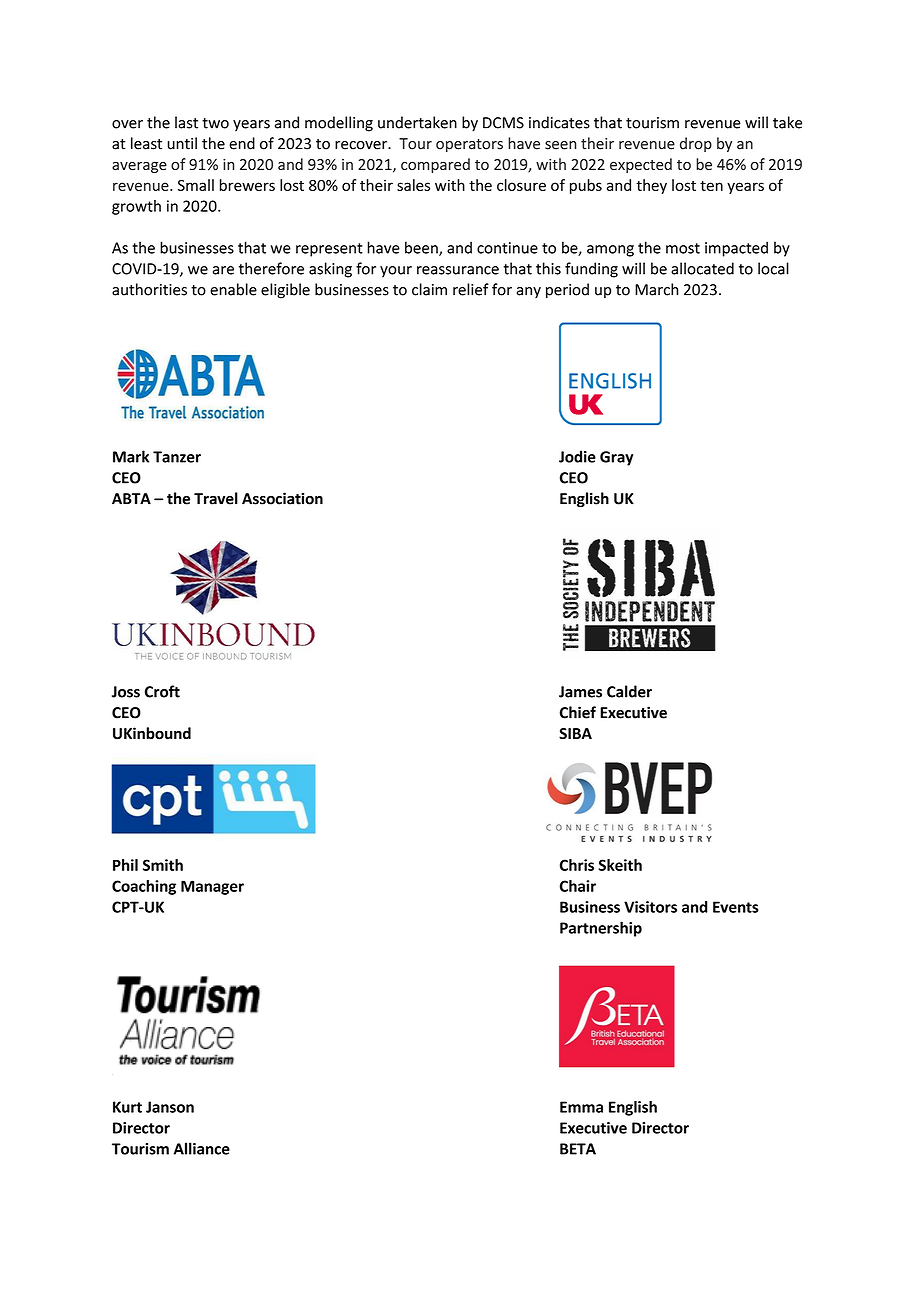 Image resolution: width=924 pixels, height=1309 pixels. I want to click on drop, so click(696, 144).
